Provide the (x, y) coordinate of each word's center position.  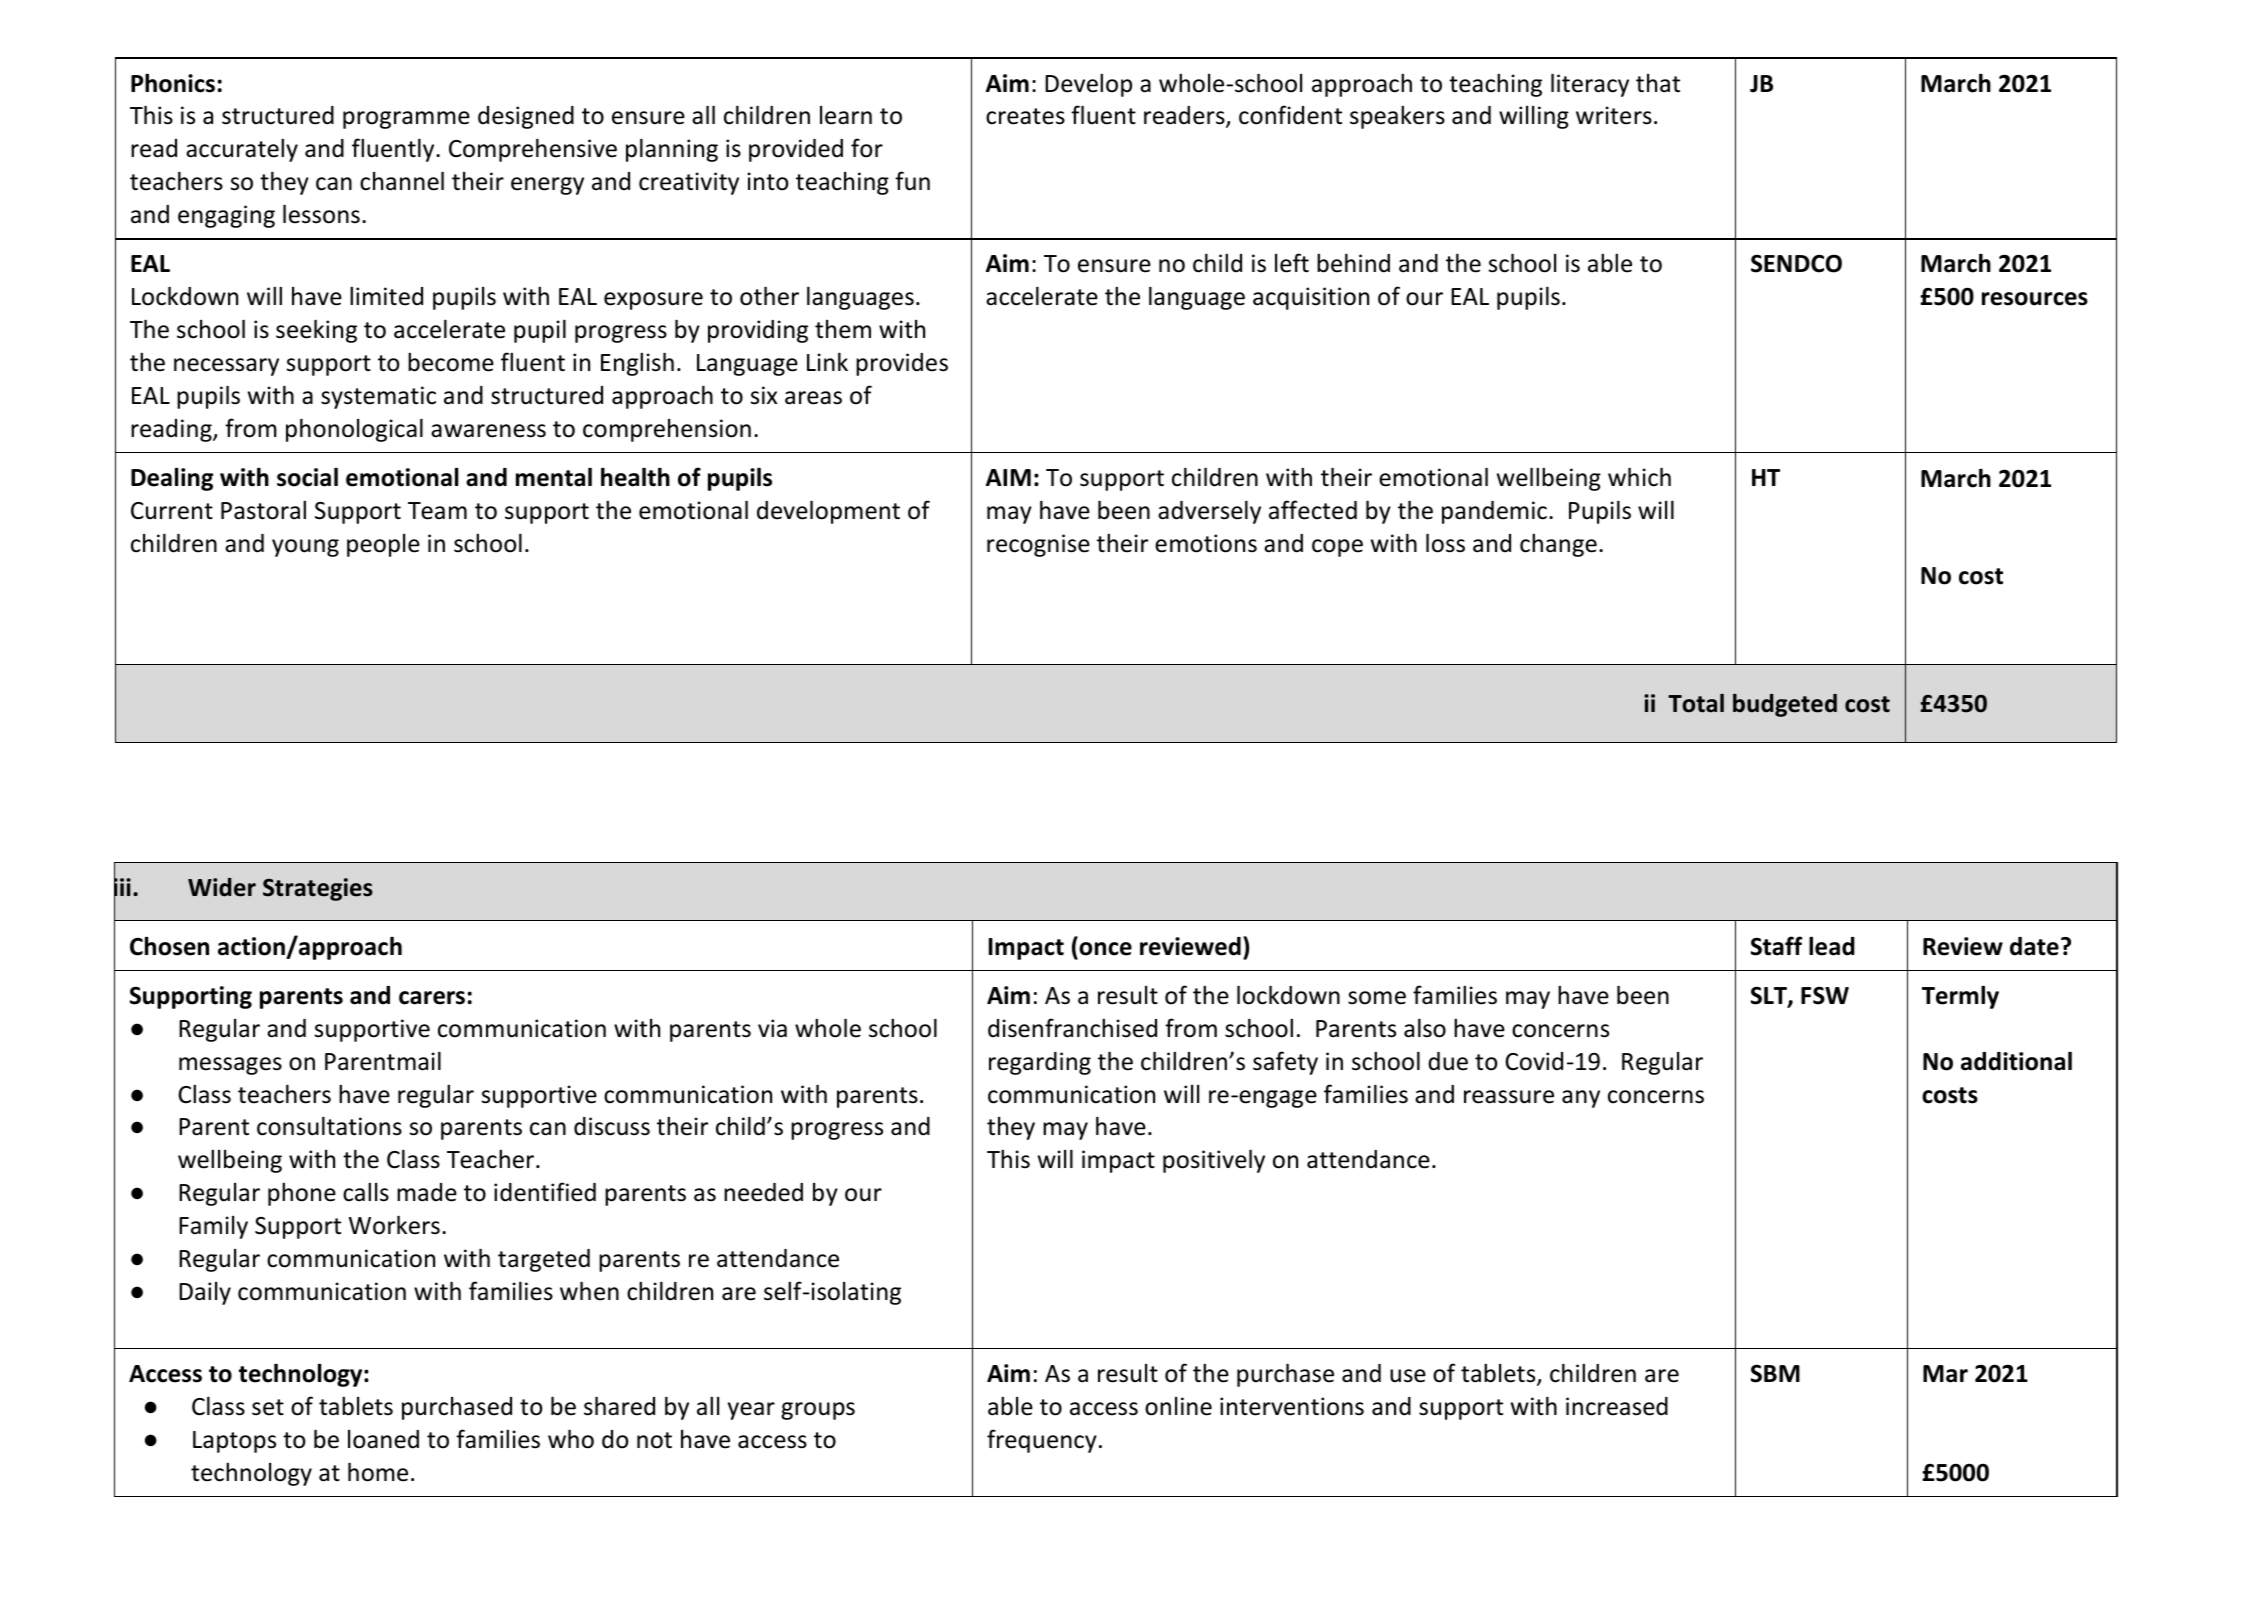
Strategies (318, 889)
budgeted (1785, 705)
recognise (1038, 545)
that (1658, 83)
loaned (383, 1439)
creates (1025, 116)
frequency (1042, 1441)
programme (406, 120)
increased (1617, 1406)
